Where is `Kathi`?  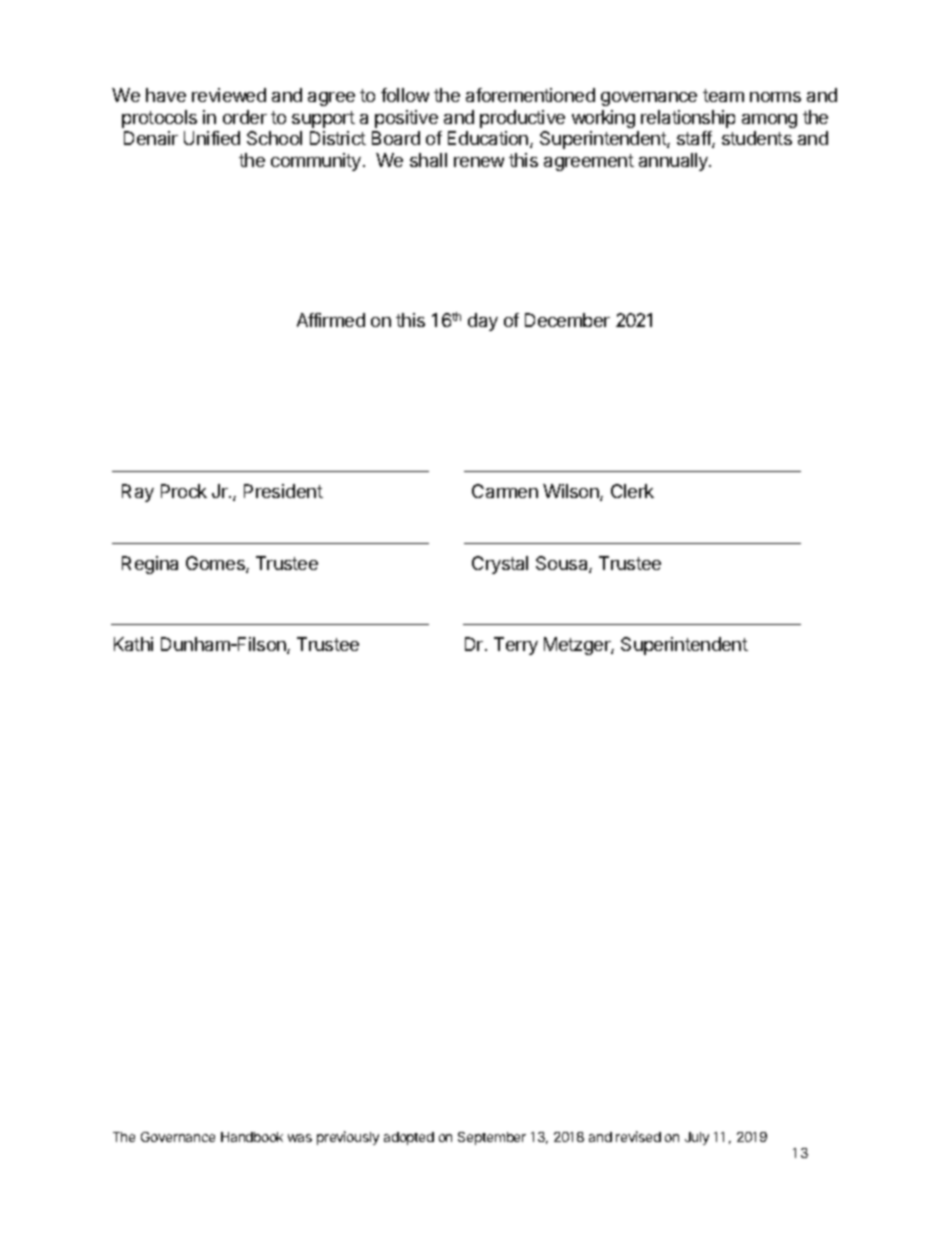 Kathi is located at coordinates (133, 644).
